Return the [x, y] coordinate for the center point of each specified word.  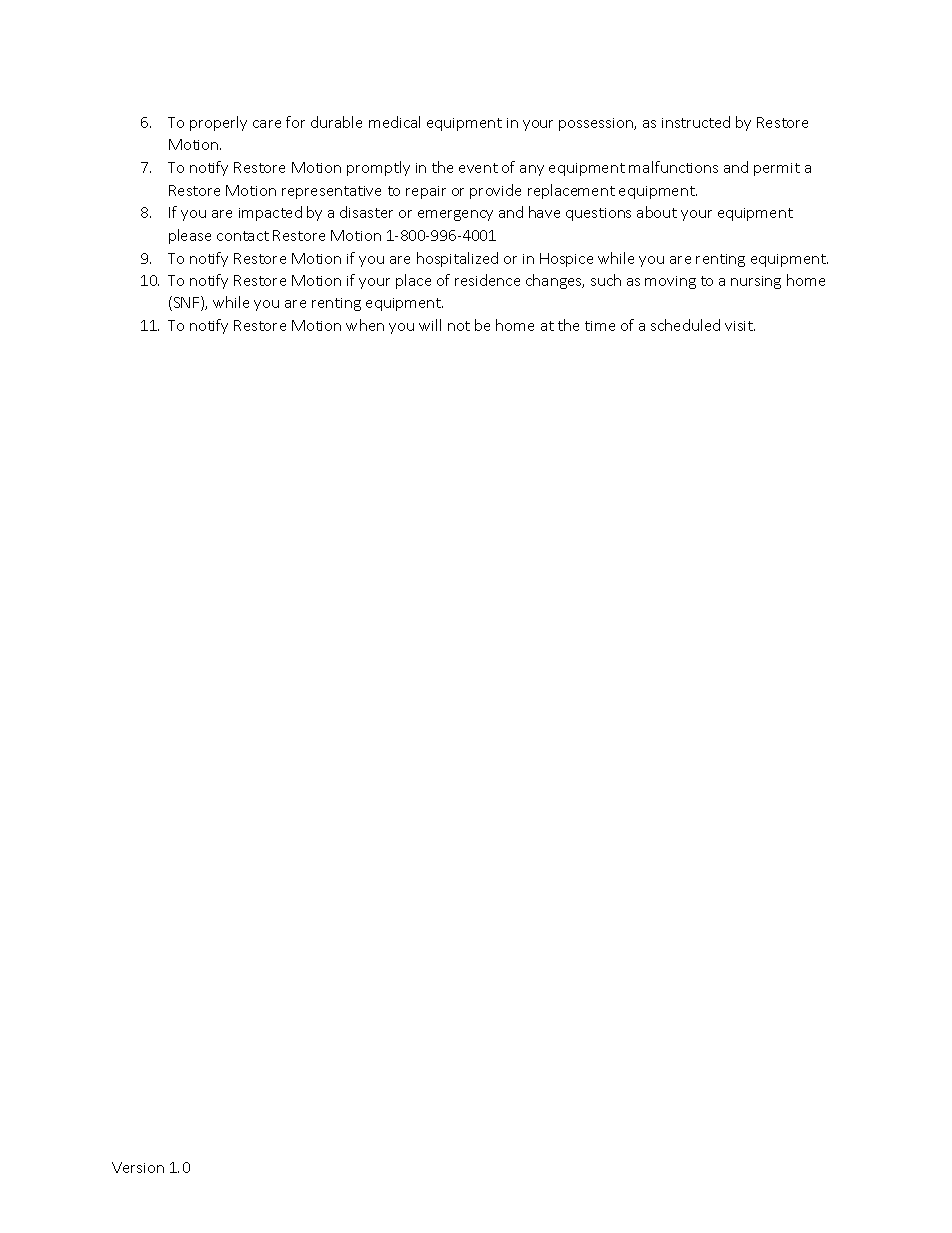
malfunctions [673, 167]
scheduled [685, 325]
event [478, 168]
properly [218, 123]
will [430, 325]
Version [138, 1167]
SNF [186, 303]
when [365, 325]
